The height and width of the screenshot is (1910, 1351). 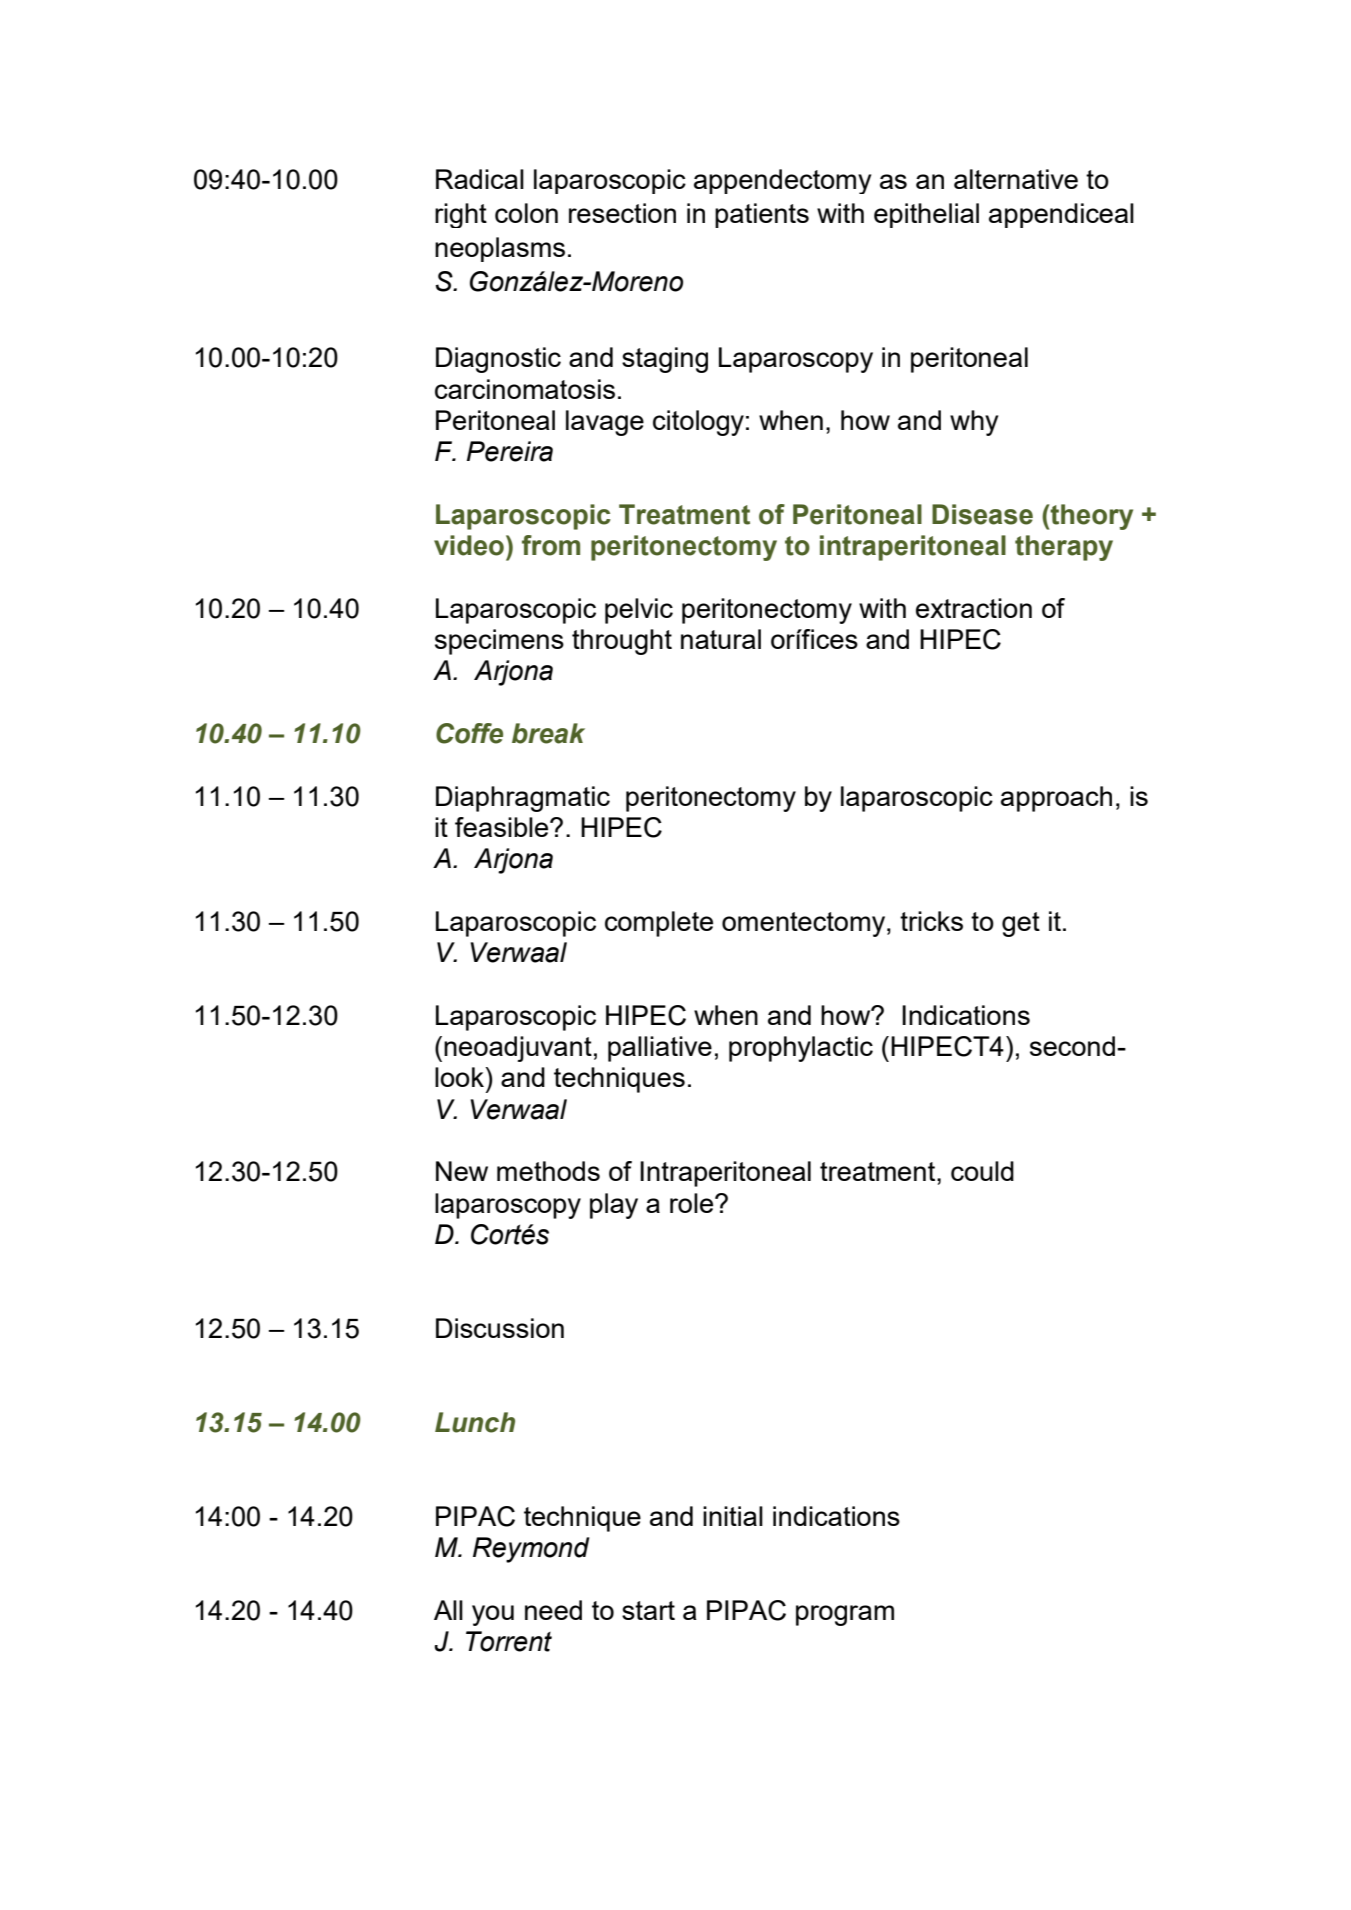 I want to click on natural, so click(x=721, y=639).
